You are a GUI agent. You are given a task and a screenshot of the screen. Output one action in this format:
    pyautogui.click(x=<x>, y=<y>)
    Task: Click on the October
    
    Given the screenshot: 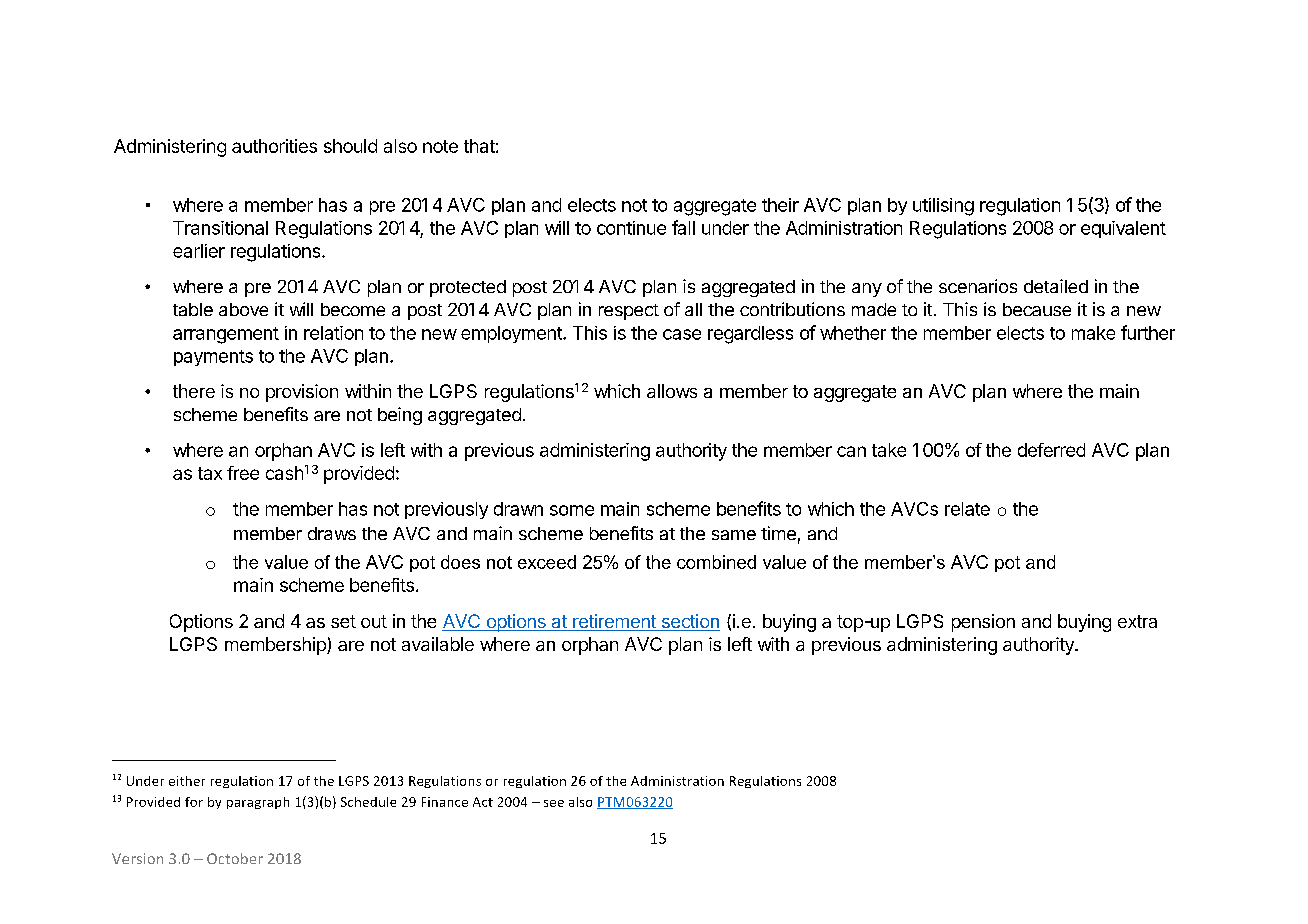 What is the action you would take?
    pyautogui.click(x=235, y=858)
